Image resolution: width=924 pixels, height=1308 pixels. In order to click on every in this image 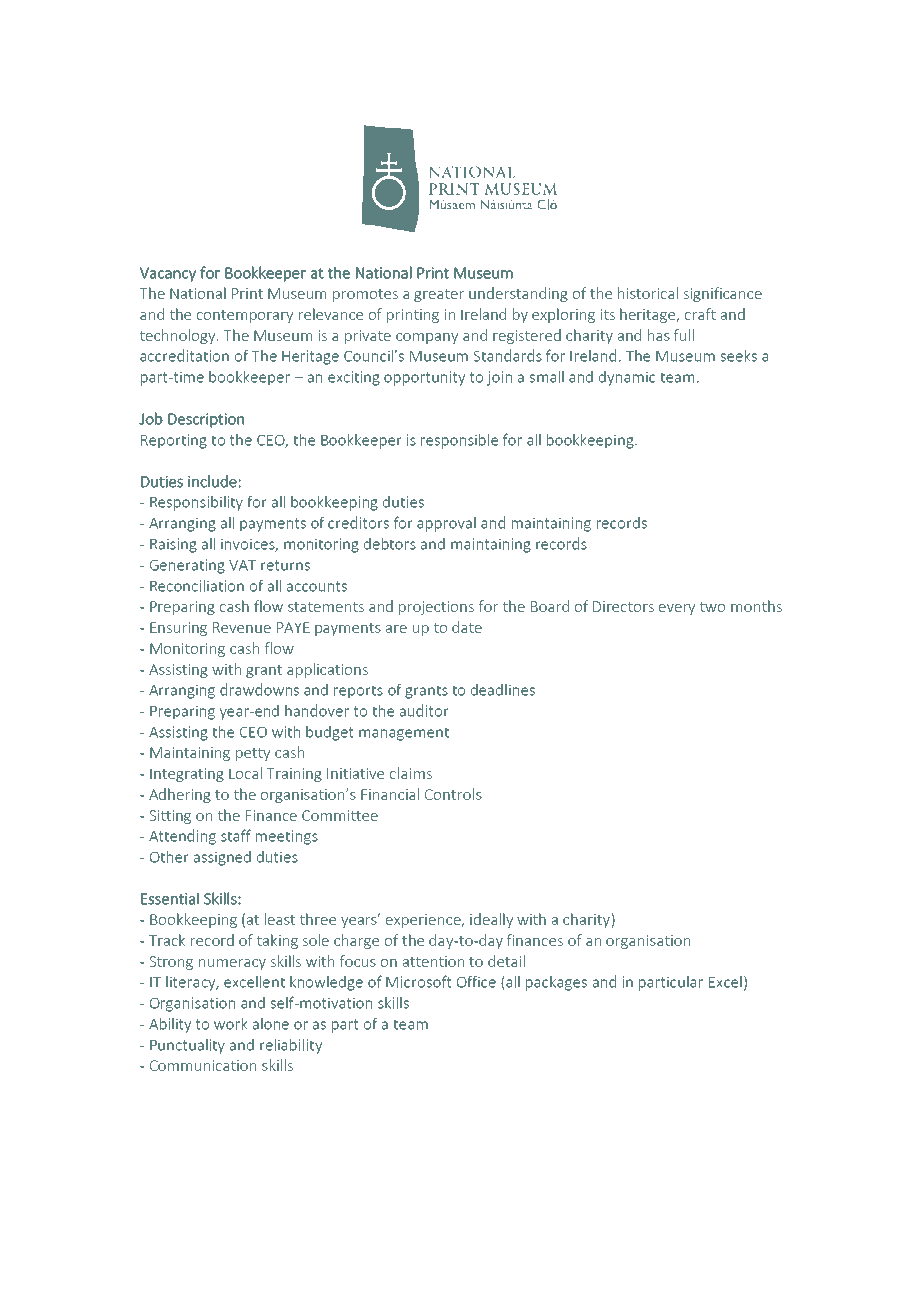, I will do `click(677, 609)`.
